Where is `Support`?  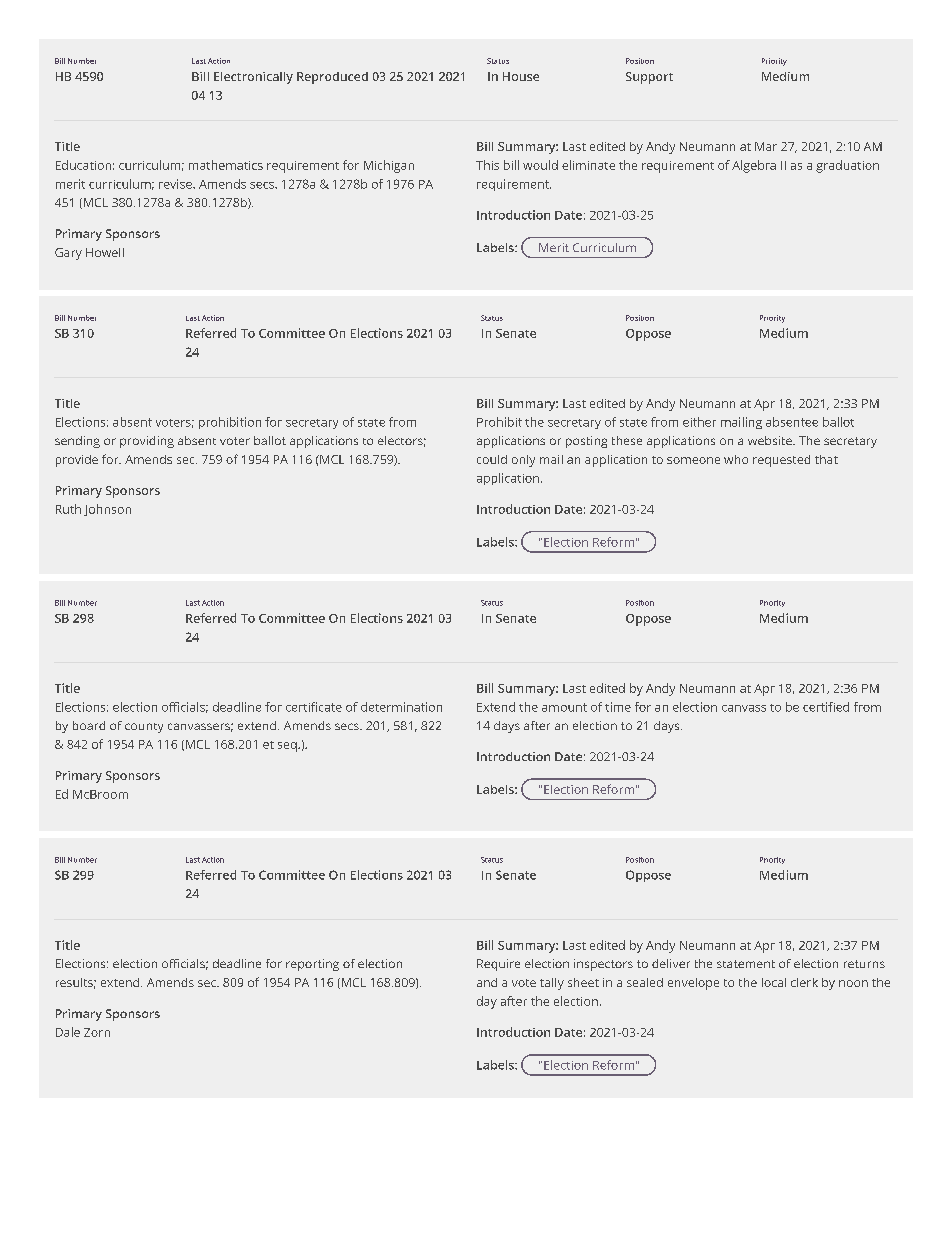 Support is located at coordinates (649, 78).
